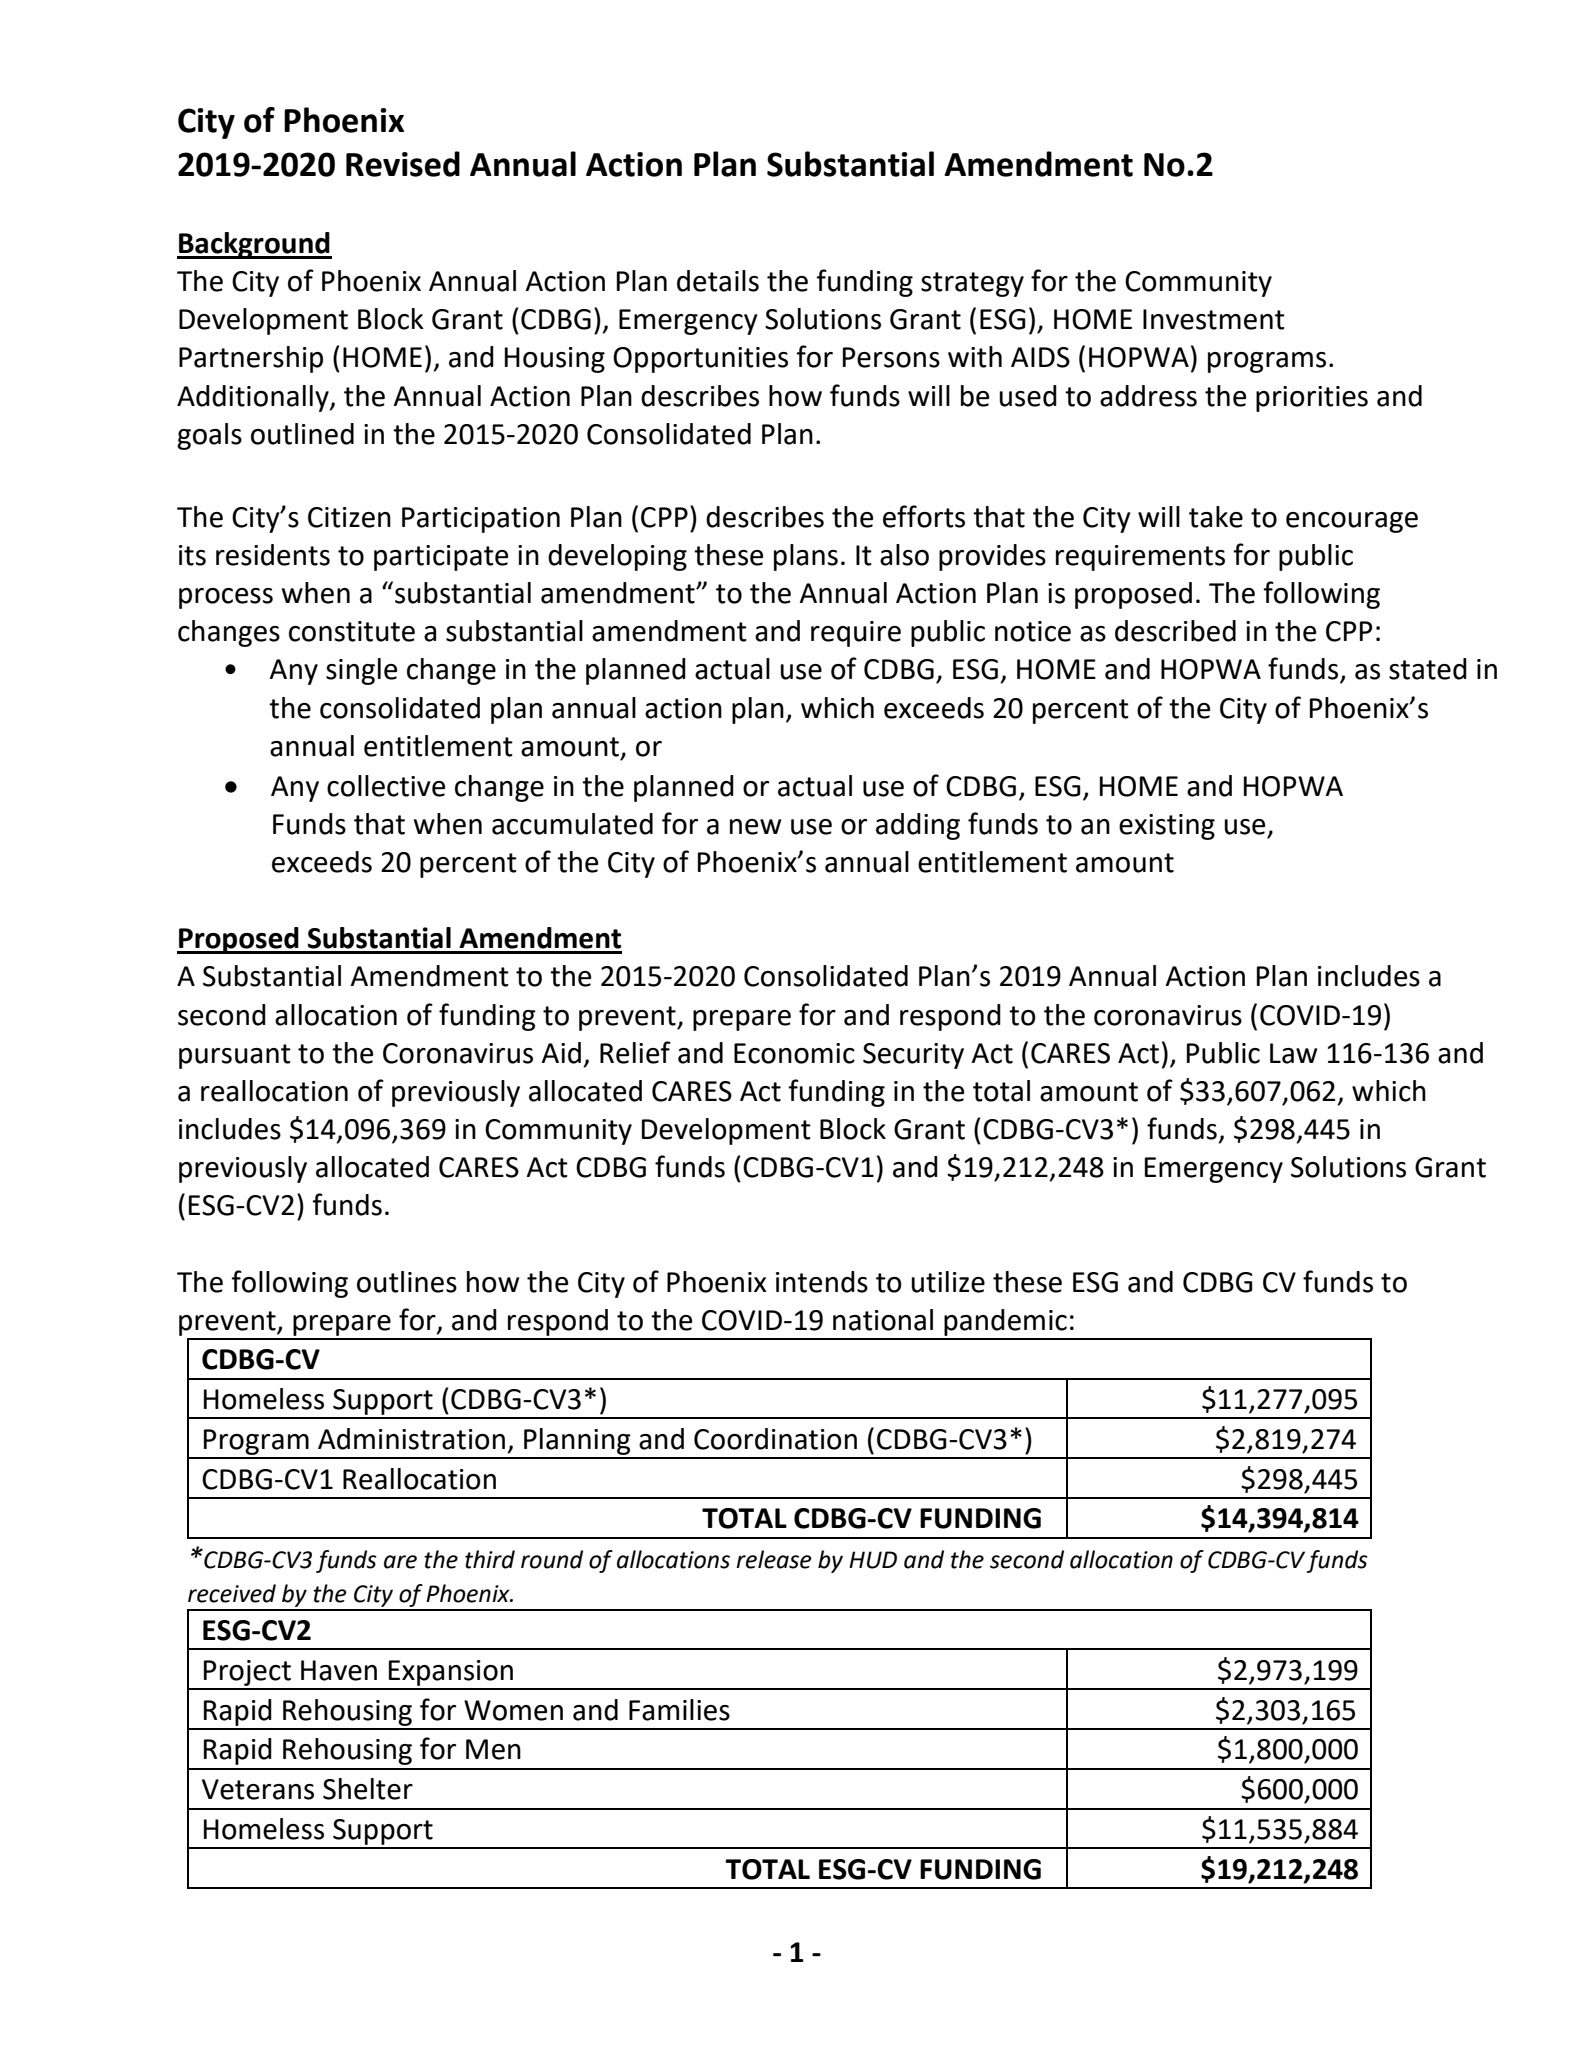 The height and width of the screenshot is (2063, 1594). Describe the element at coordinates (235, 1056) in the screenshot. I see `pursuant` at that location.
